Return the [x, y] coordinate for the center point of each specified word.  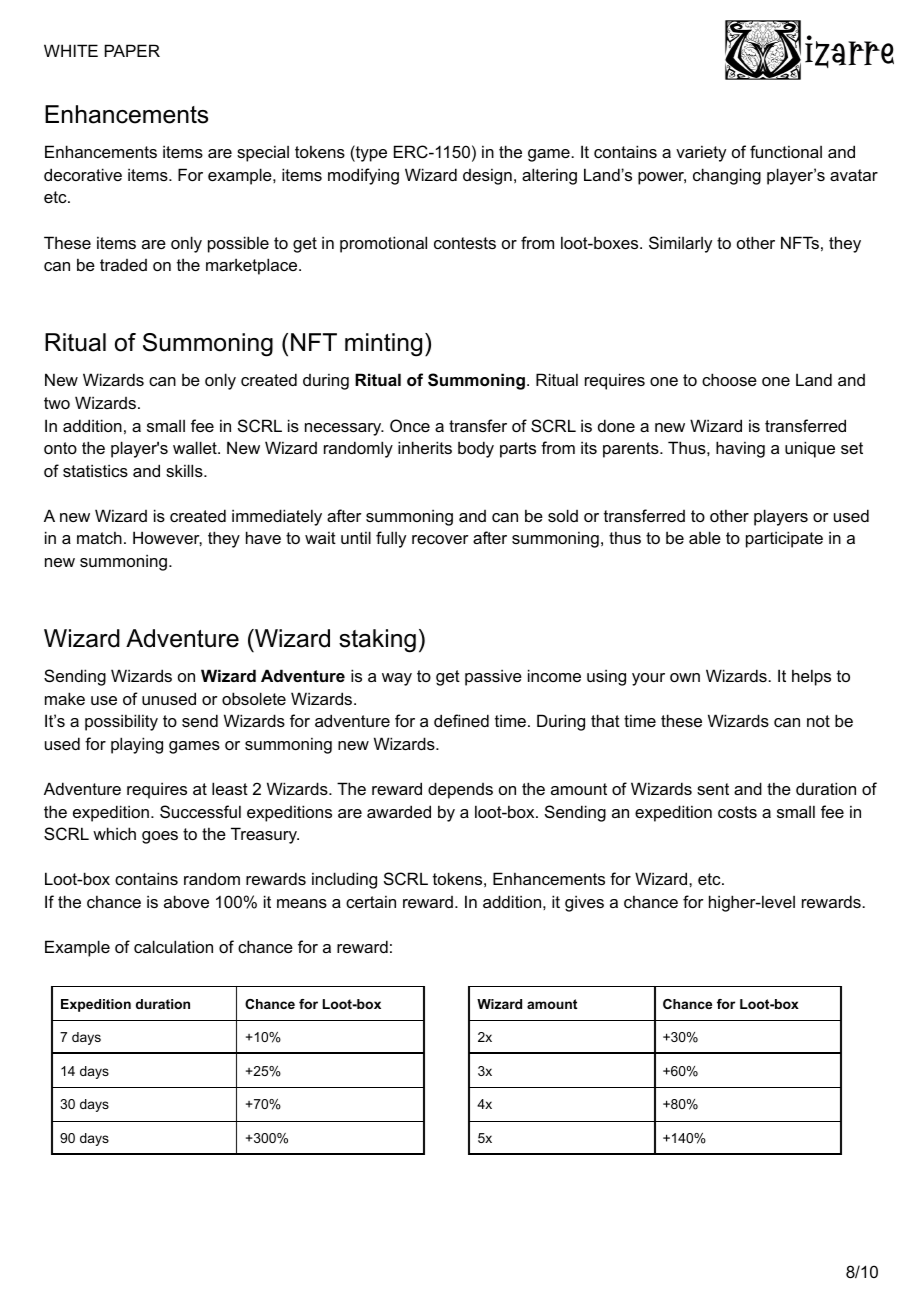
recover [440, 539]
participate [784, 539]
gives [584, 903]
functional [786, 151]
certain [371, 901]
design [487, 176]
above [186, 901]
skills [185, 470]
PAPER [132, 50]
